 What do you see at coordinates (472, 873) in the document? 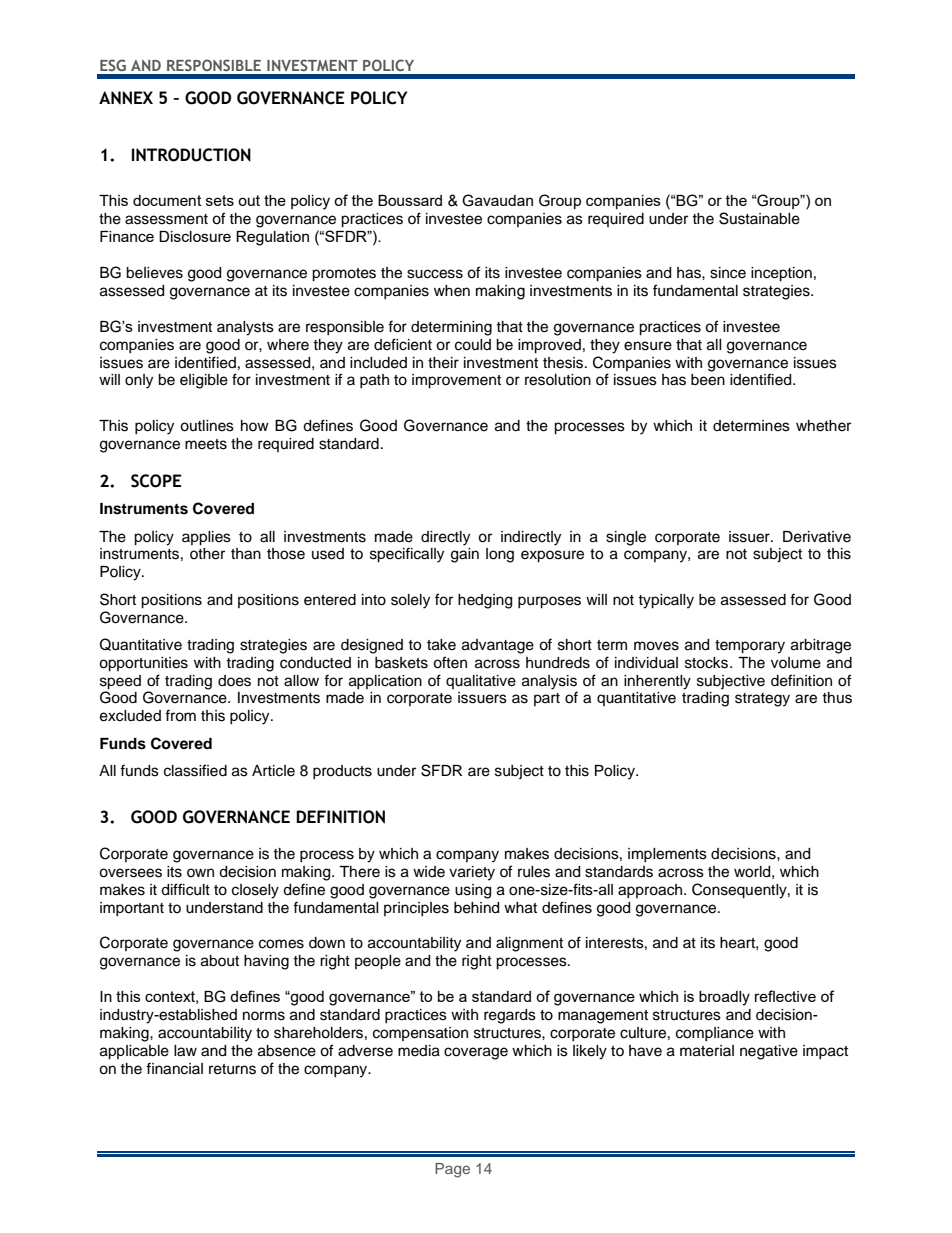
I see `variety` at bounding box center [472, 873].
